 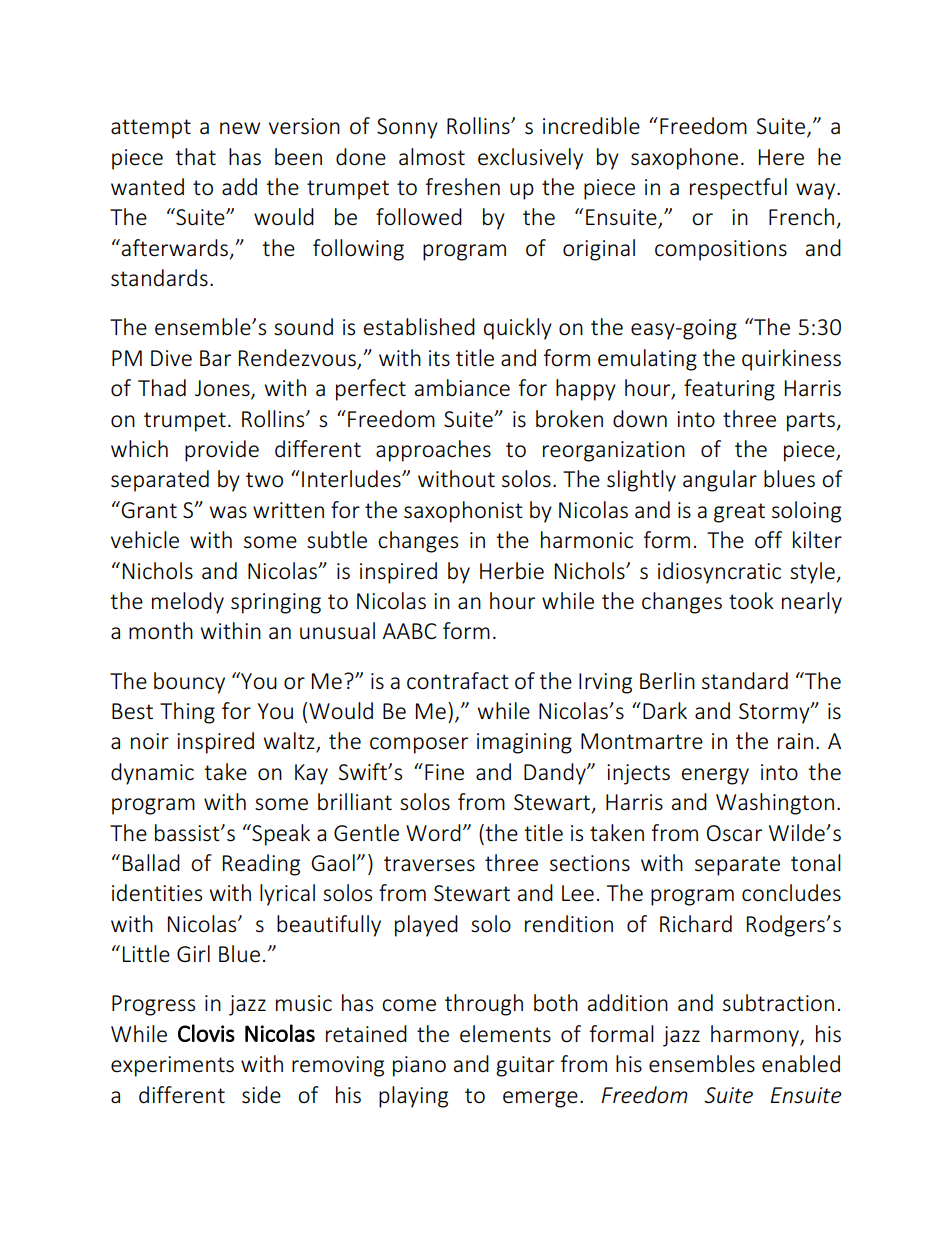 What do you see at coordinates (222, 451) in the screenshot?
I see `provide` at bounding box center [222, 451].
